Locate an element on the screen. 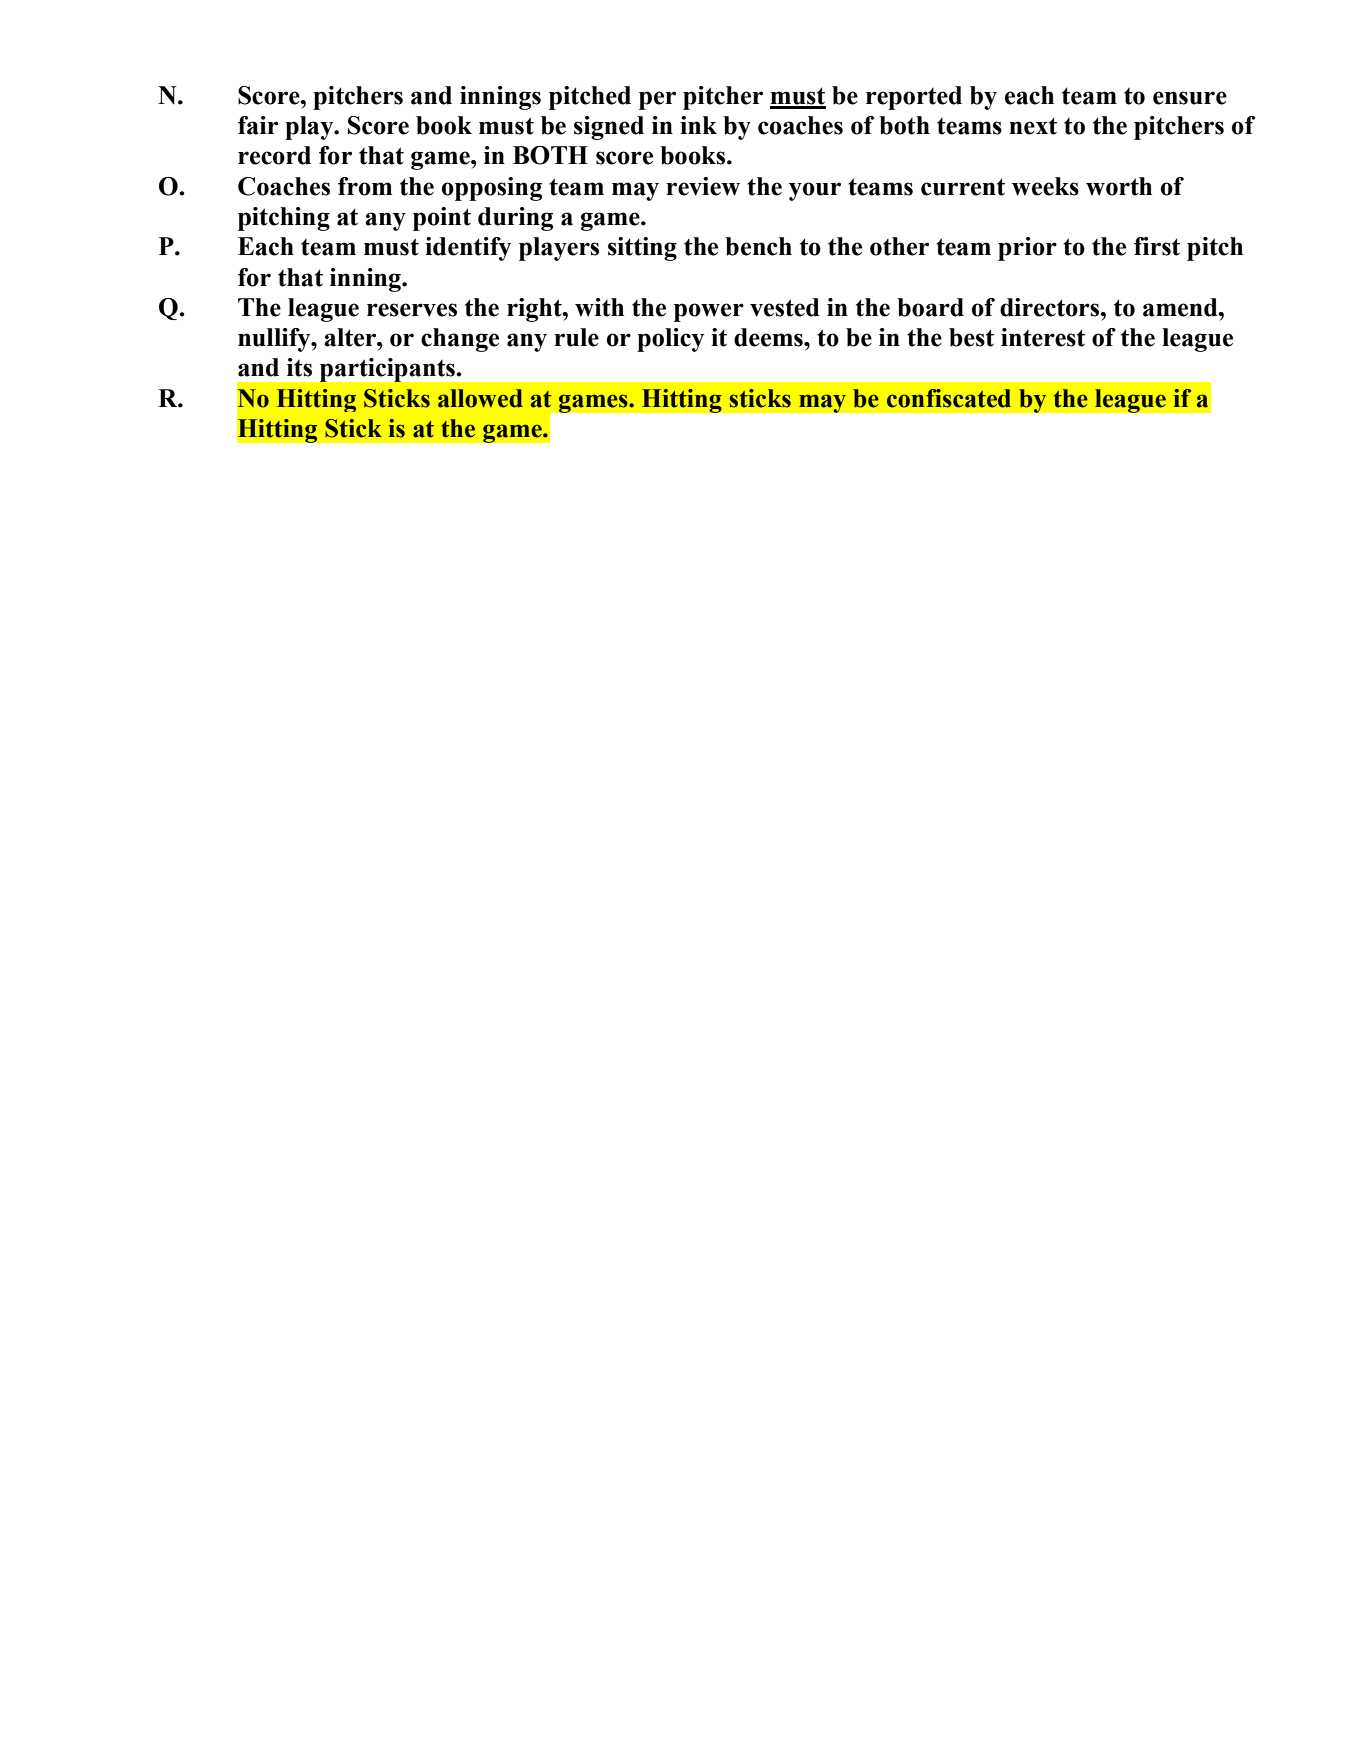  bench is located at coordinates (758, 246).
